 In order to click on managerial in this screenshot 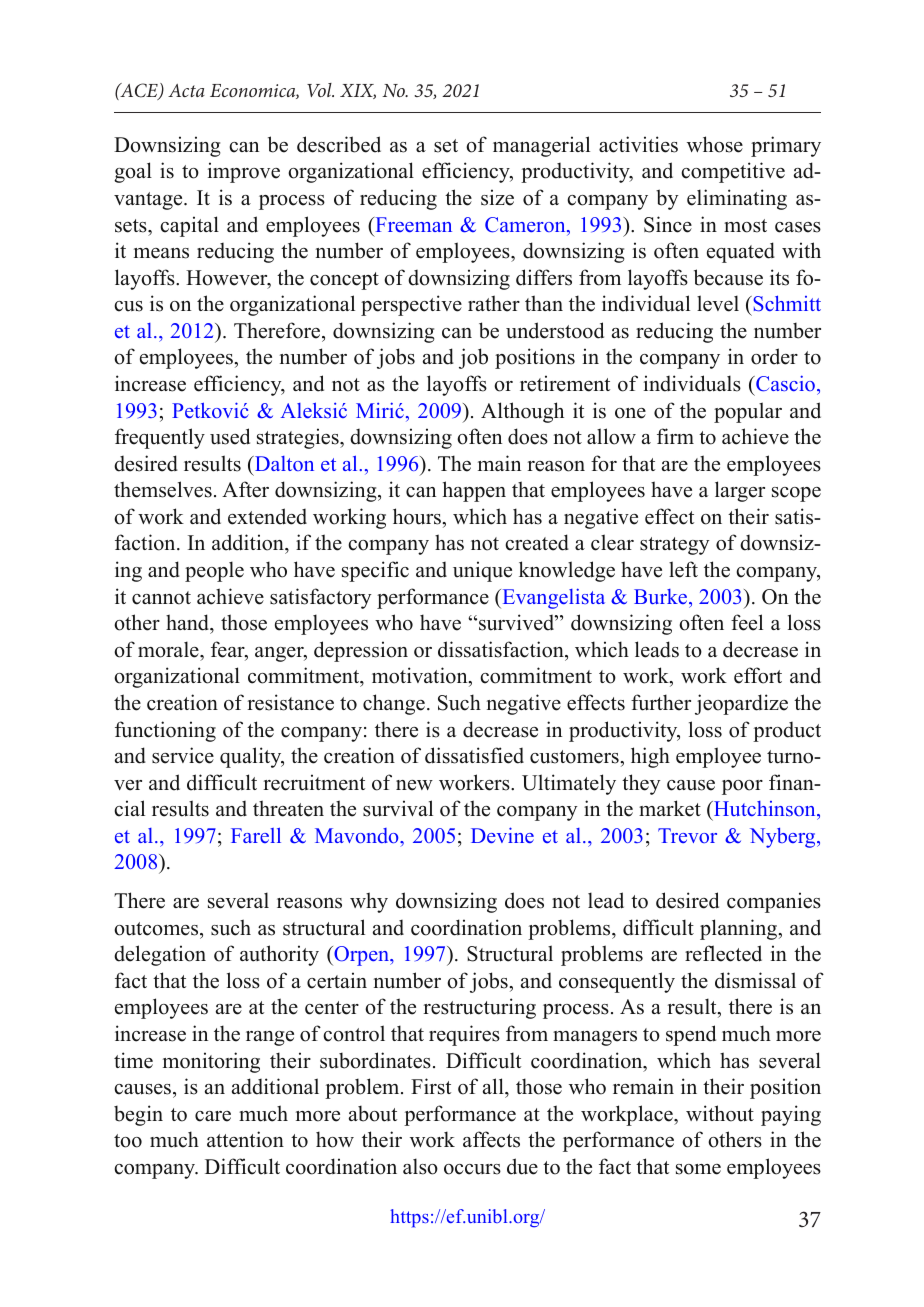, I will do `click(541, 146)`.
